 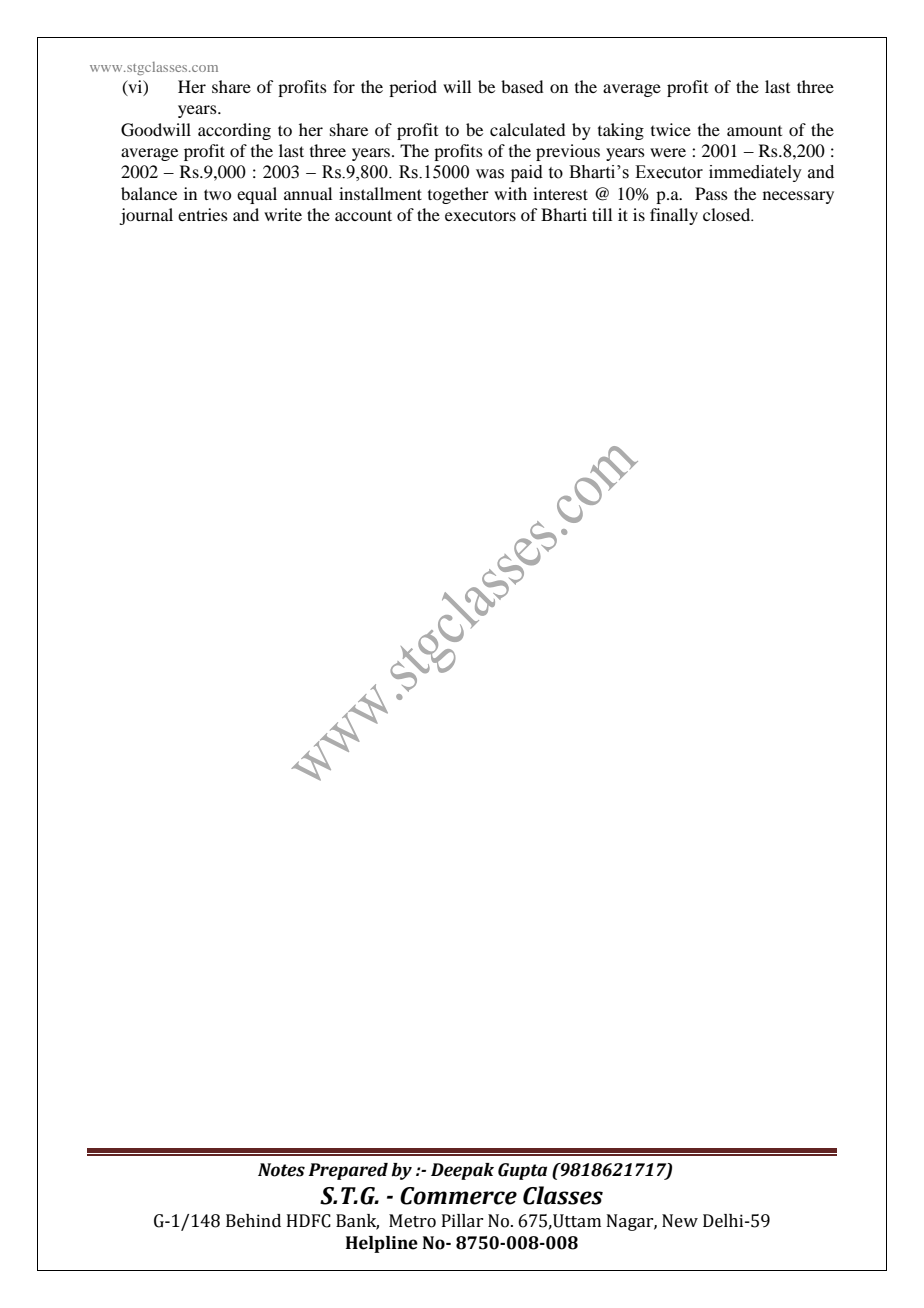 I want to click on together, so click(x=458, y=195).
